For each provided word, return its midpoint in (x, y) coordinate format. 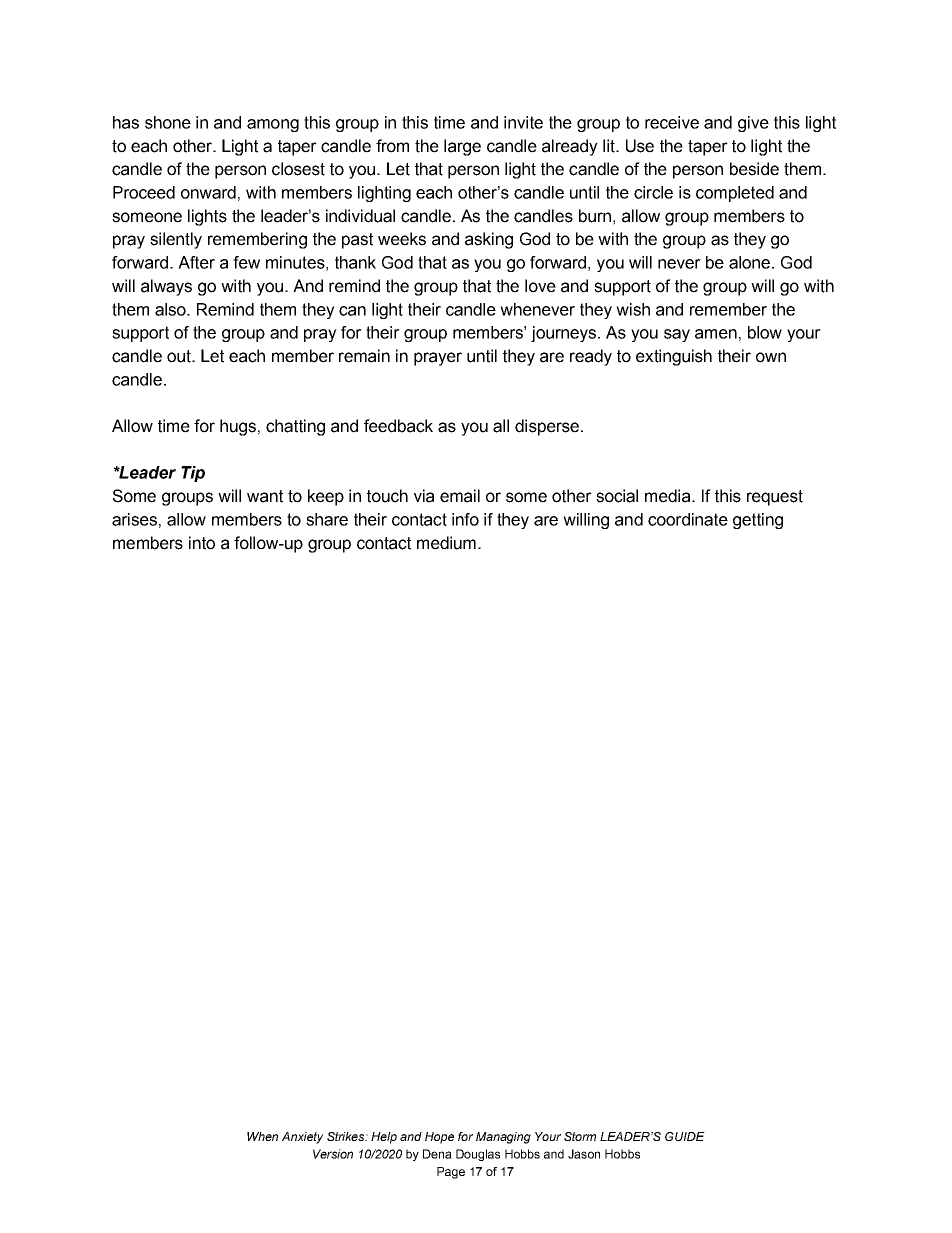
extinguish (674, 357)
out (180, 356)
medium (446, 543)
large (462, 147)
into (202, 543)
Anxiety (303, 1138)
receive (672, 122)
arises (134, 519)
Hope (439, 1138)
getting (758, 521)
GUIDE (685, 1136)
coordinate (688, 519)
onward (208, 192)
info (465, 519)
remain (364, 356)
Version (333, 1154)
